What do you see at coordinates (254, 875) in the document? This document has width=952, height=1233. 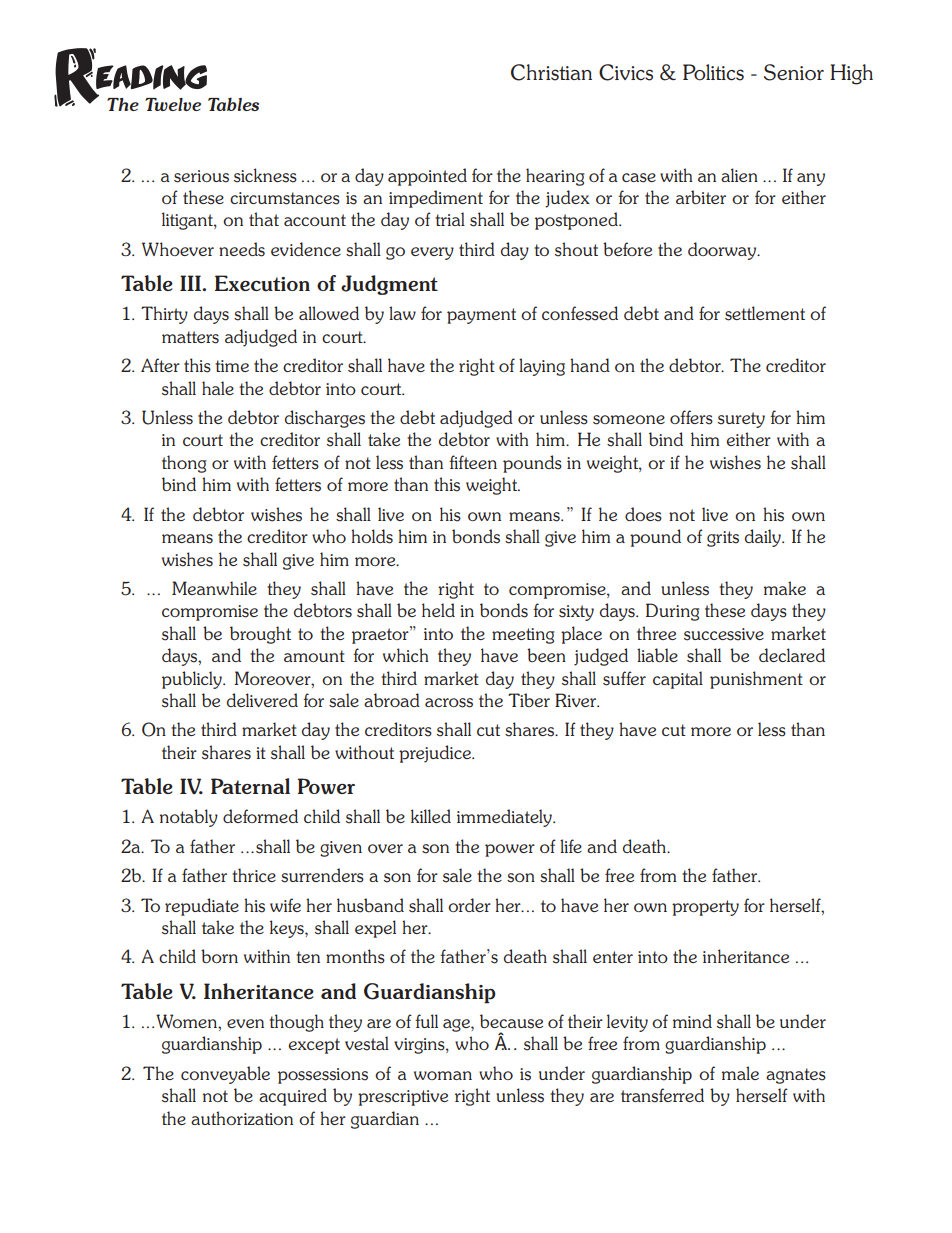 I see `thrice` at bounding box center [254, 875].
